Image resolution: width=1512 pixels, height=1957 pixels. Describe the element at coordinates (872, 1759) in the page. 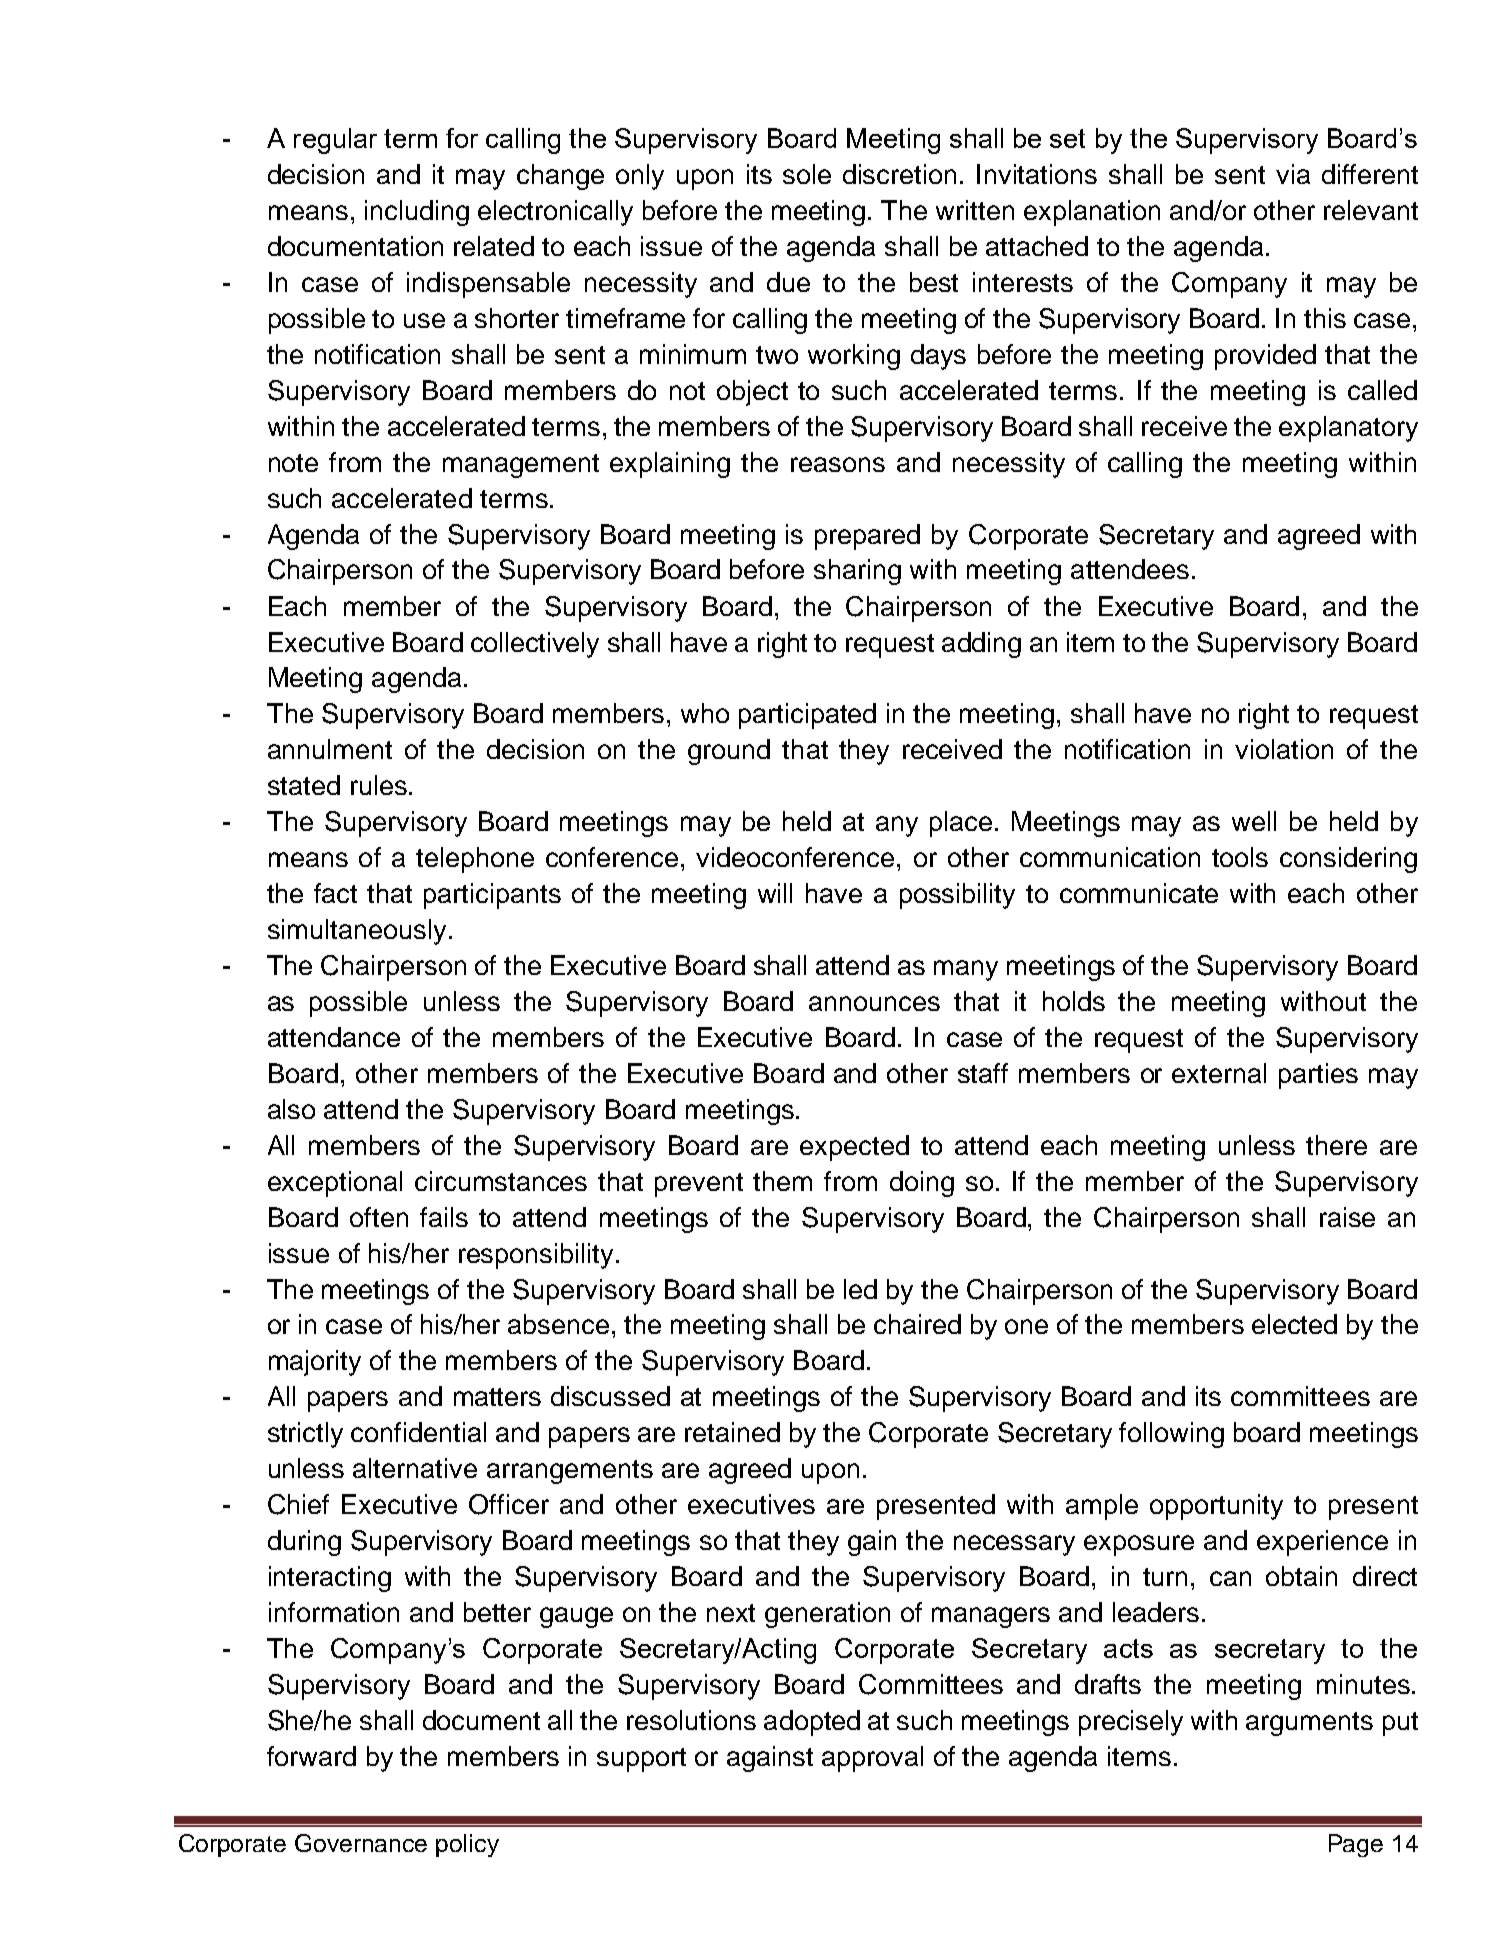

I see `approval` at that location.
